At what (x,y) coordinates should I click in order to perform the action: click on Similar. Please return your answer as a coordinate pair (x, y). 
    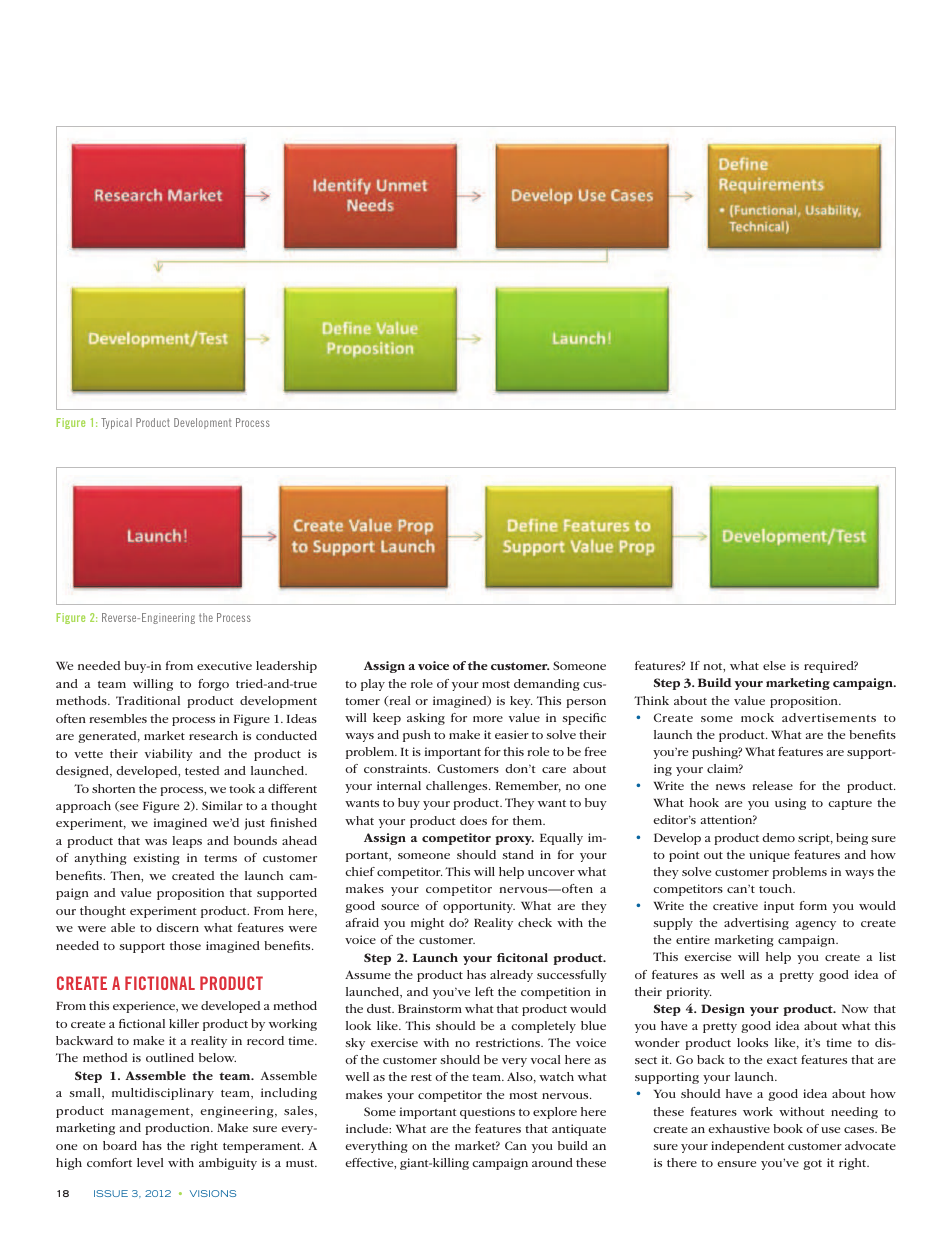
    Looking at the image, I should click on (222, 805).
